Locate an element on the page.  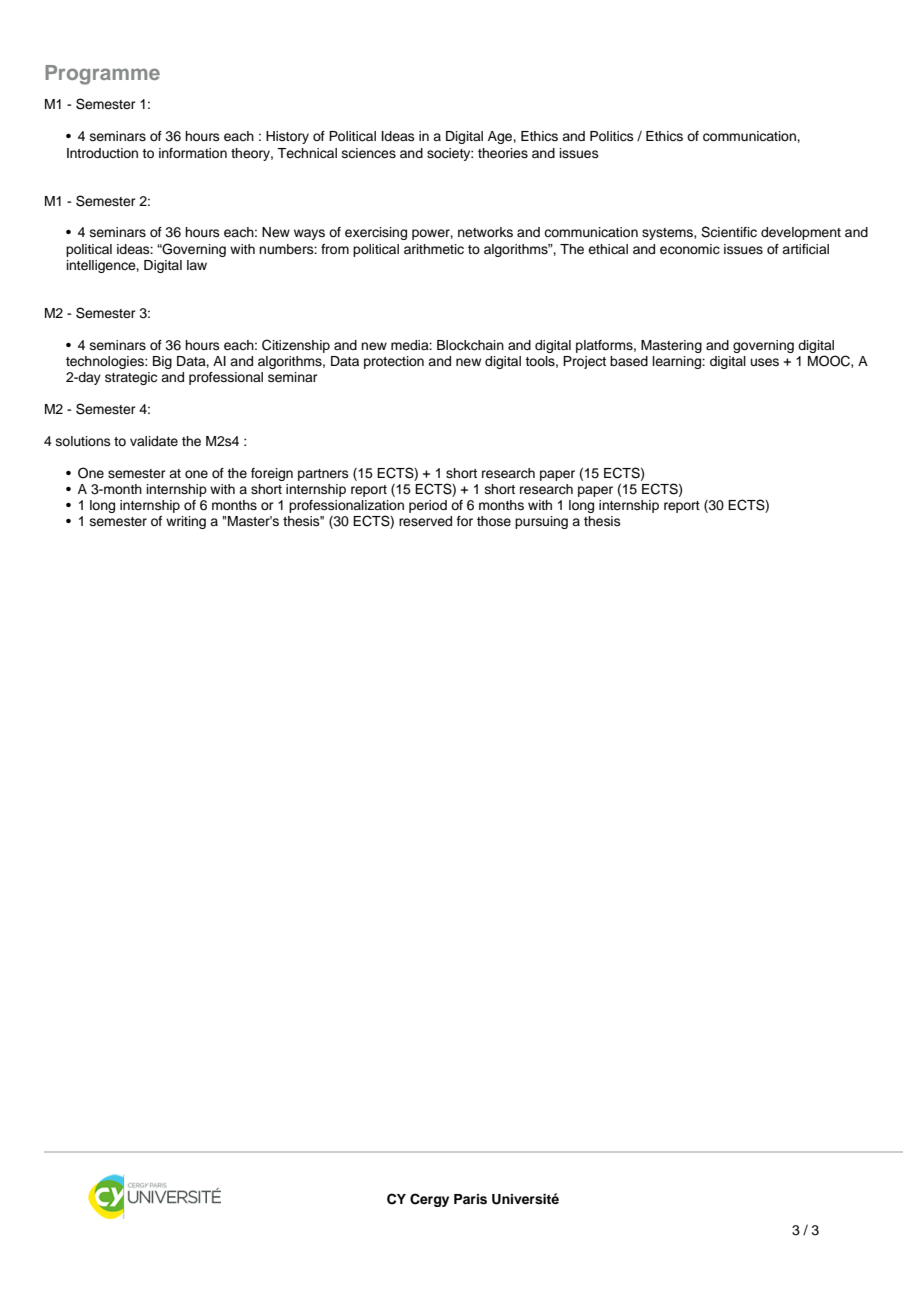
reserved is located at coordinates (425, 521).
